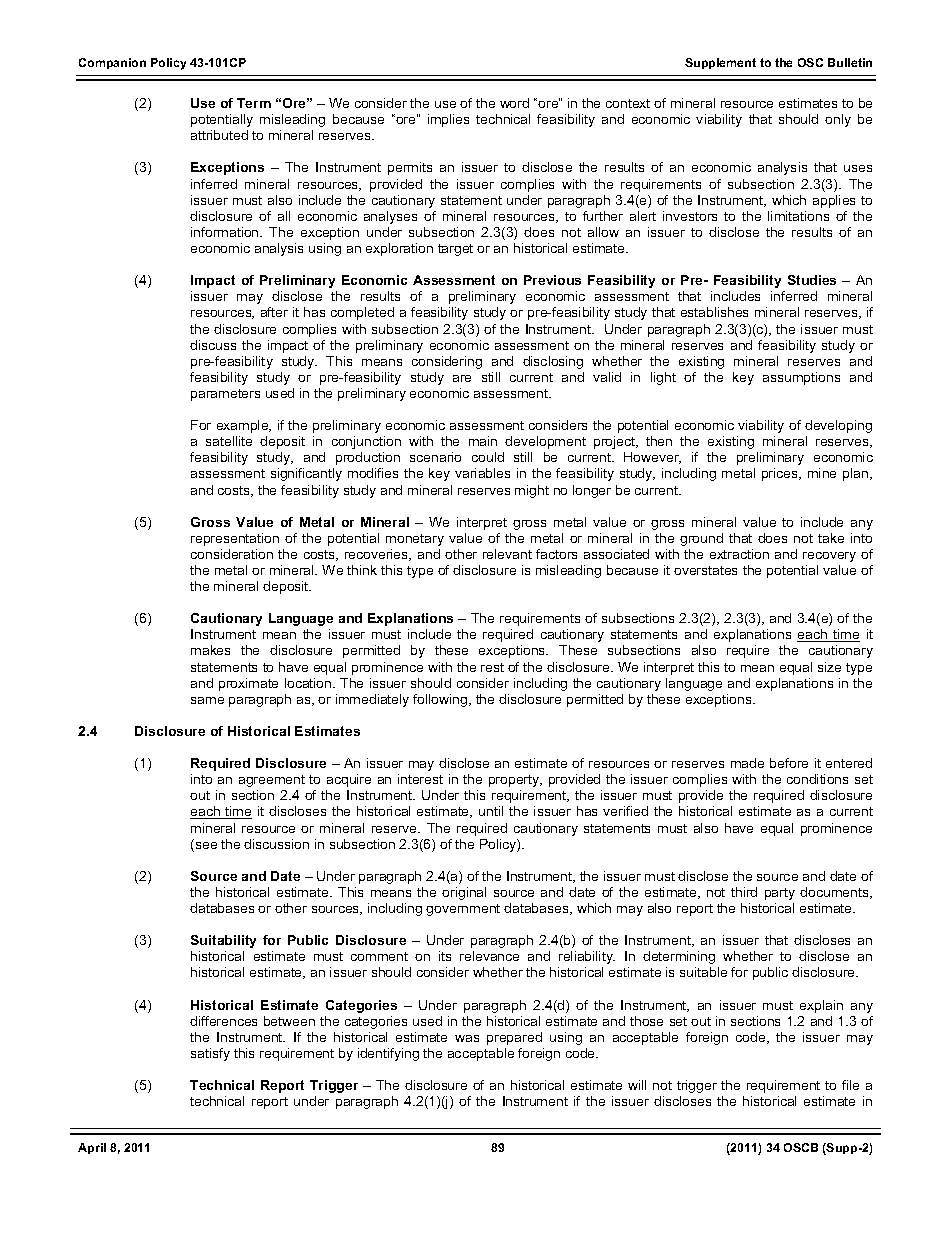 Image resolution: width=952 pixels, height=1233 pixels. What do you see at coordinates (507, 554) in the screenshot?
I see `relevant` at bounding box center [507, 554].
